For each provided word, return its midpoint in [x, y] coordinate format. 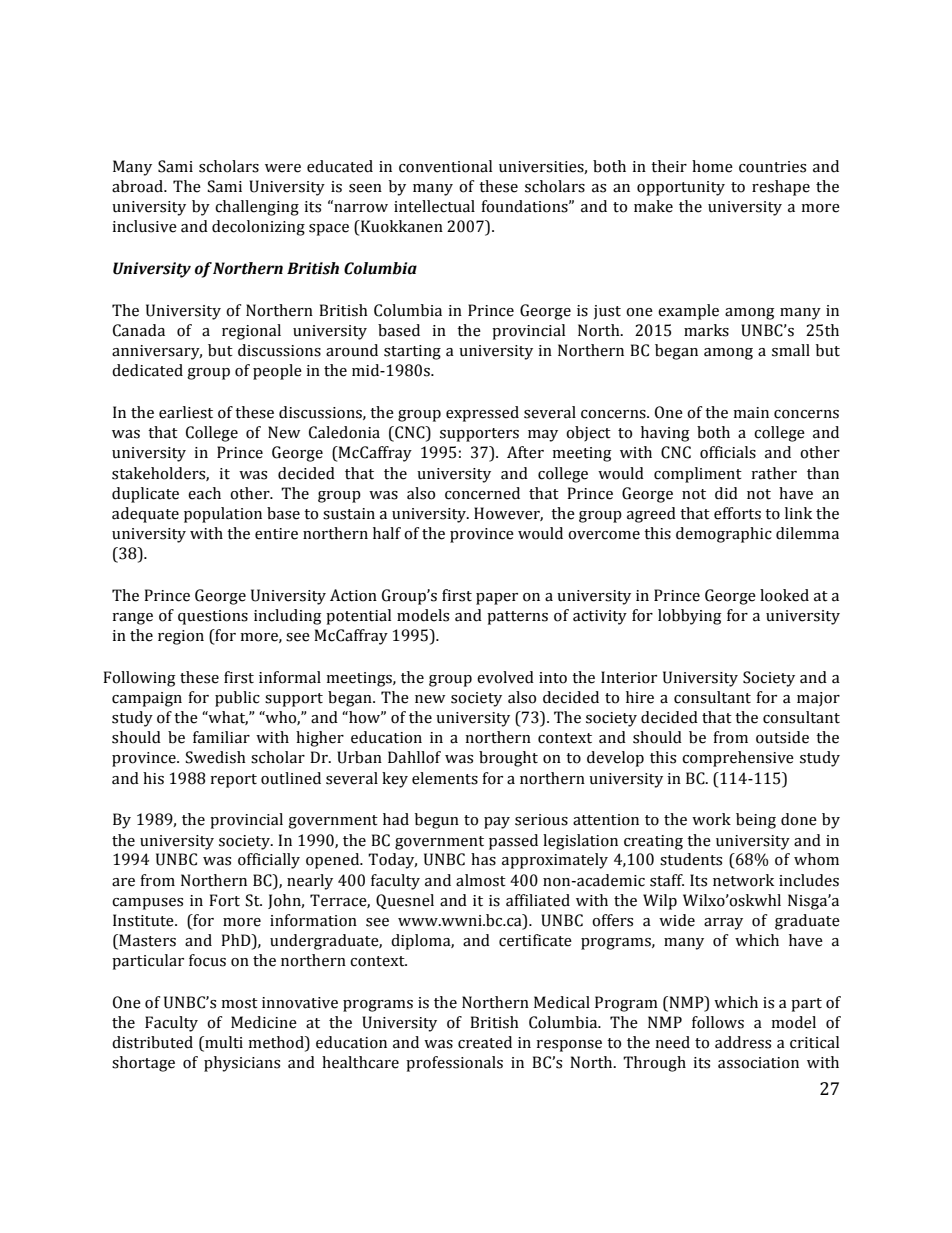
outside [782, 737]
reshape [781, 188]
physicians [242, 1064]
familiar [221, 737]
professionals [454, 1064]
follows [718, 1022]
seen [365, 188]
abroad [138, 186]
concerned [482, 493]
